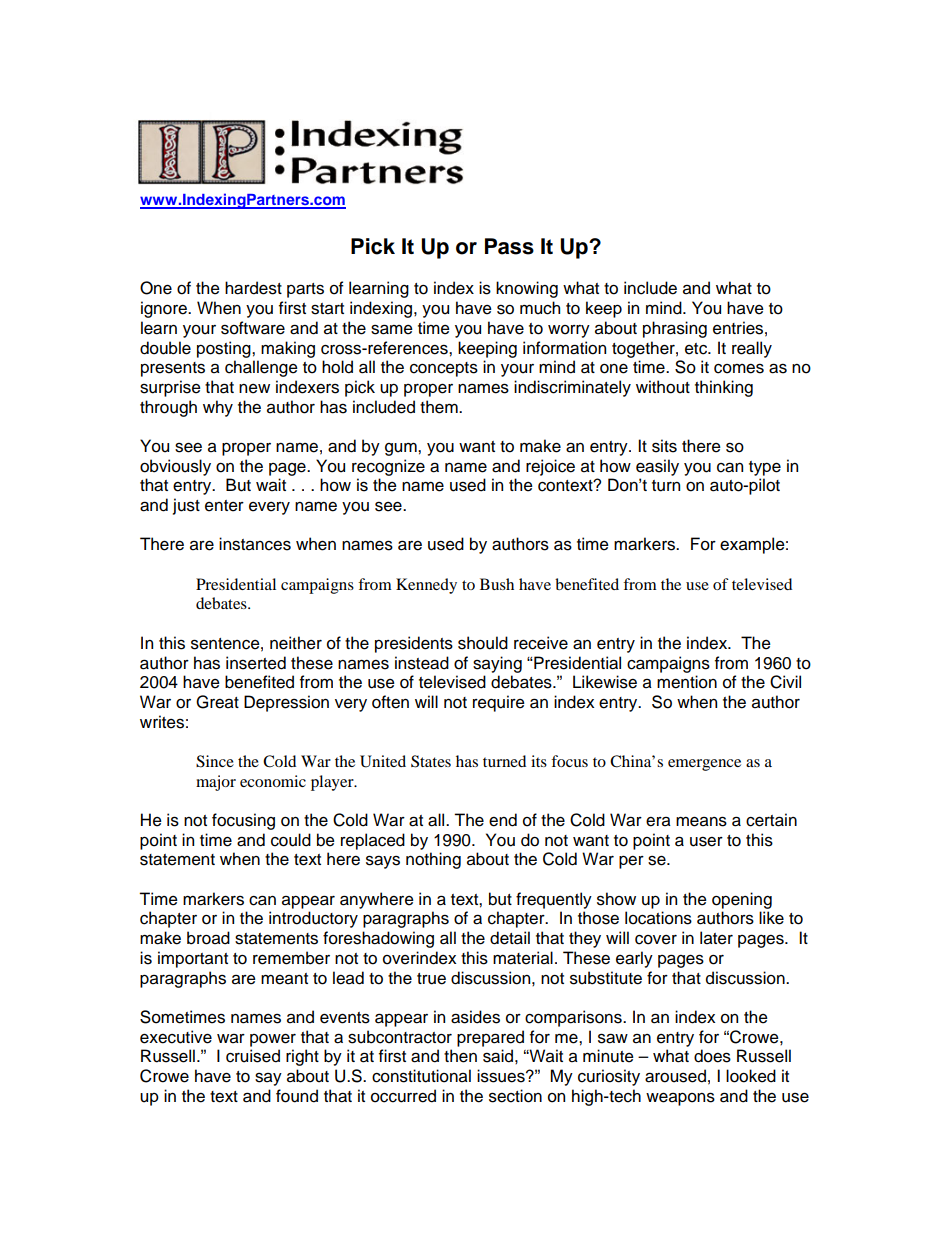 This screenshot has width=952, height=1233. Describe the element at coordinates (208, 938) in the screenshot. I see `broad` at that location.
